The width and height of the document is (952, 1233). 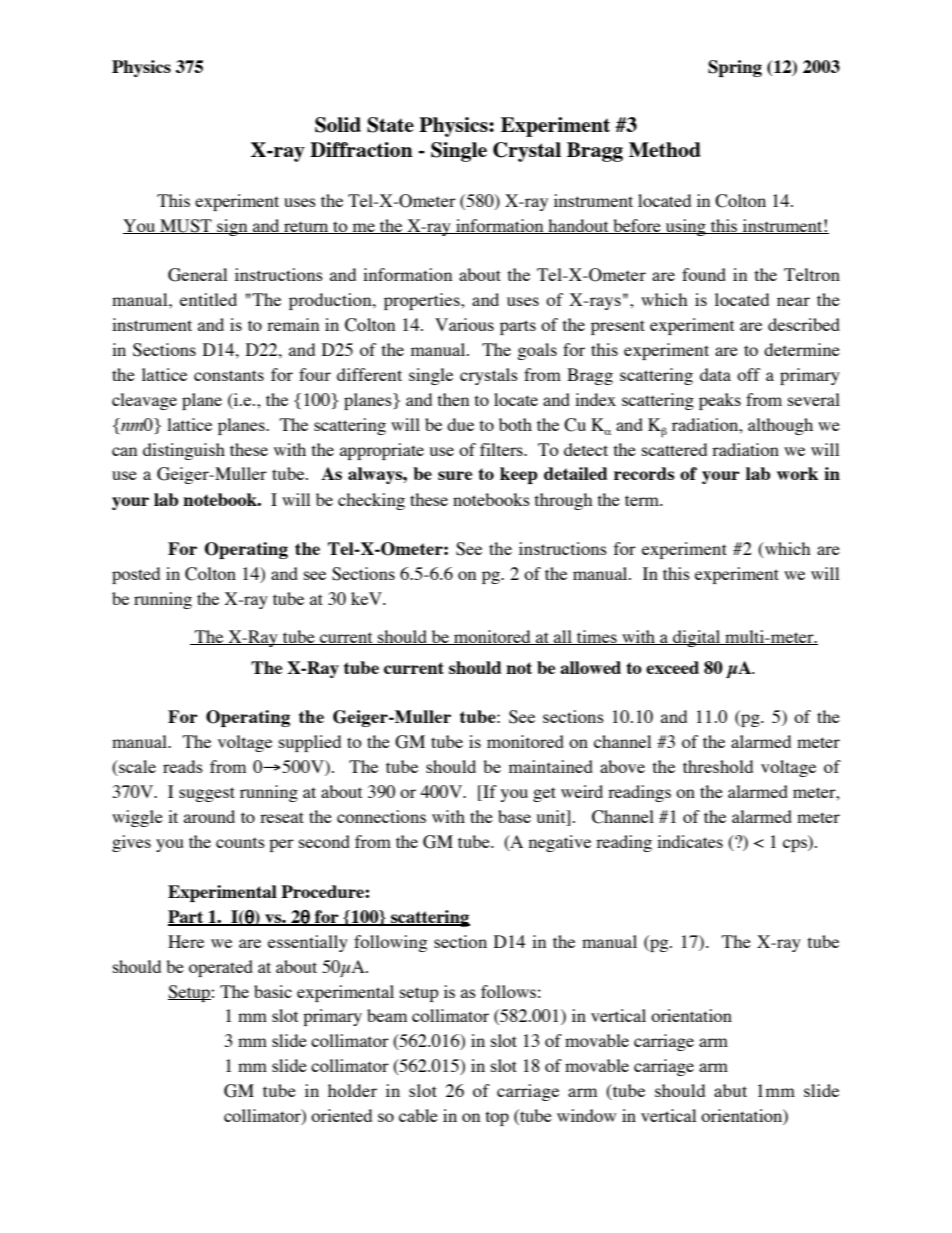 I want to click on posted, so click(x=136, y=575).
